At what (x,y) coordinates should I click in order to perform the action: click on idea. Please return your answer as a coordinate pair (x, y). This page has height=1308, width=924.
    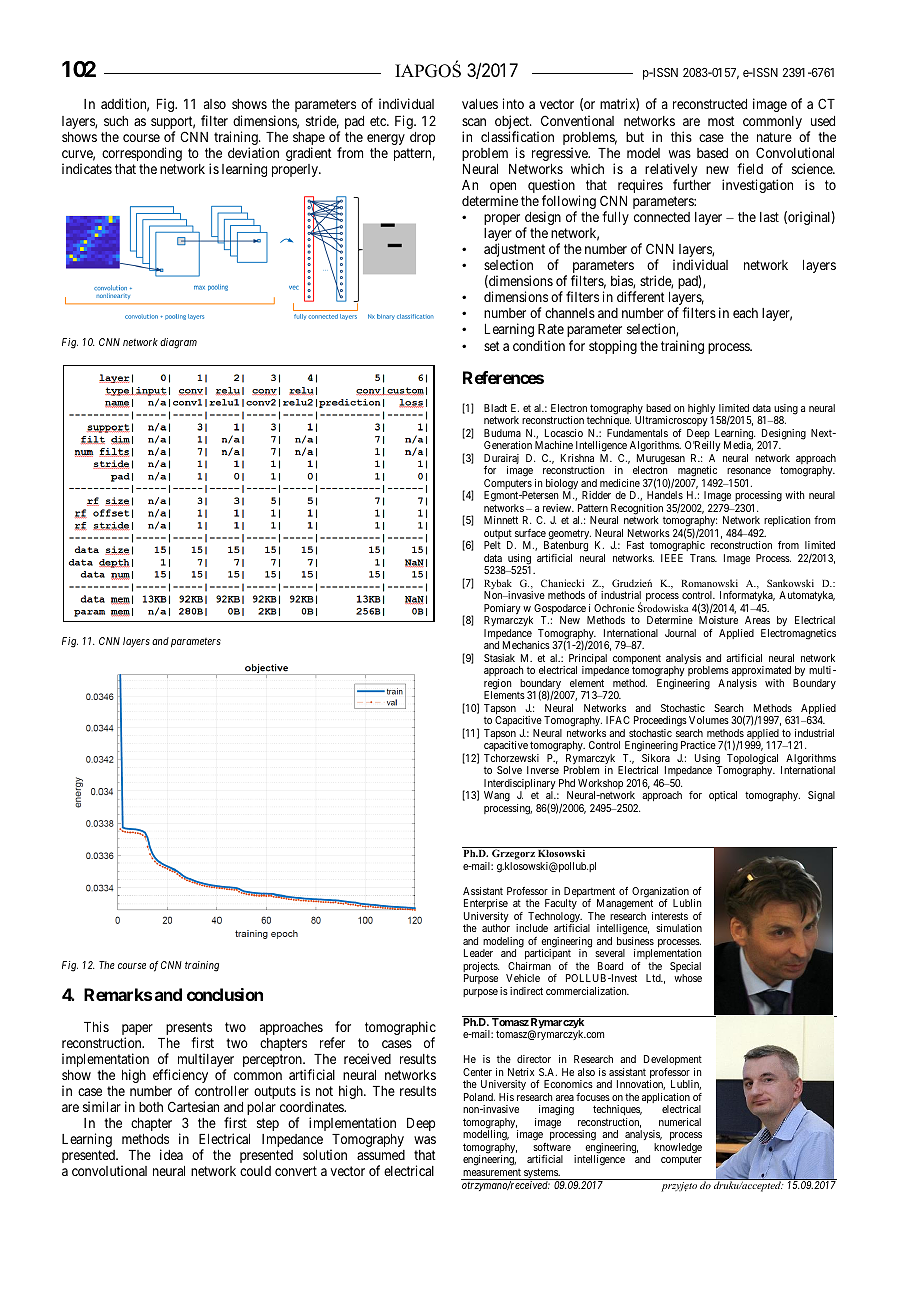
    Looking at the image, I should click on (171, 1154).
